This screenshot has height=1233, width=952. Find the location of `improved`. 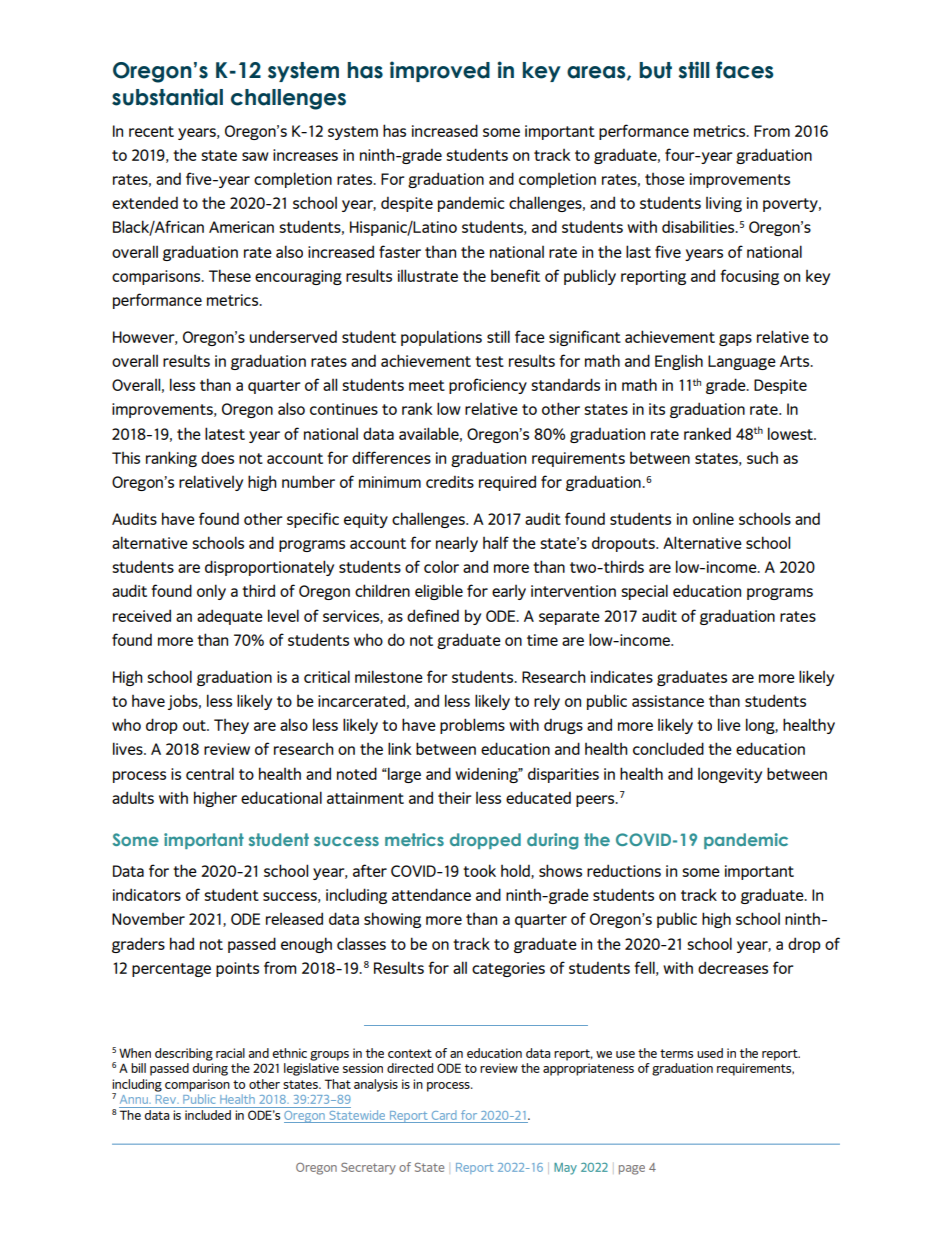

improved is located at coordinates (440, 71).
